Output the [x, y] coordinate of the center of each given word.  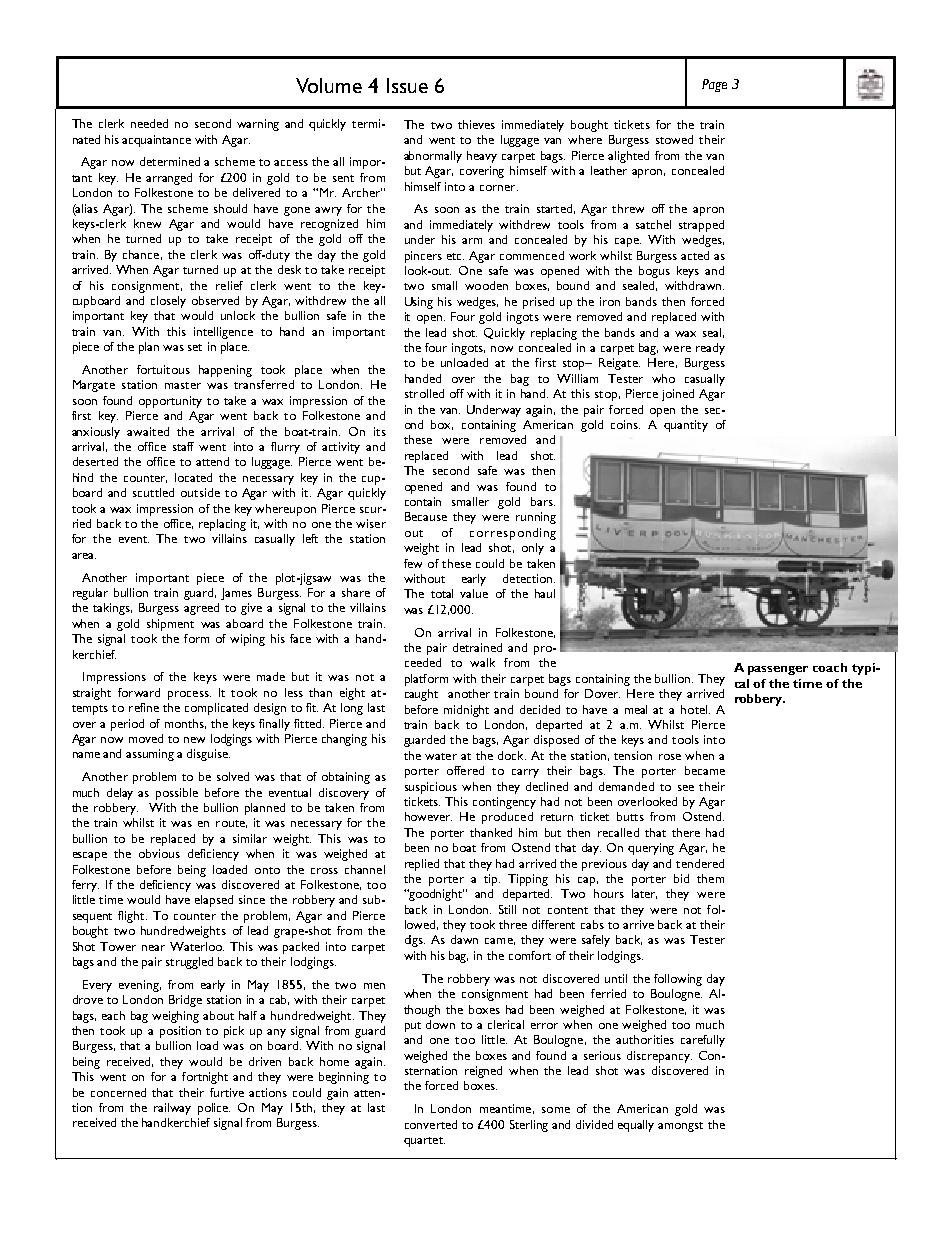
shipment [170, 625]
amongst [680, 1127]
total [442, 593]
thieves [476, 124]
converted [431, 1124]
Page [714, 85]
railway [172, 1109]
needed [149, 123]
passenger [778, 670]
